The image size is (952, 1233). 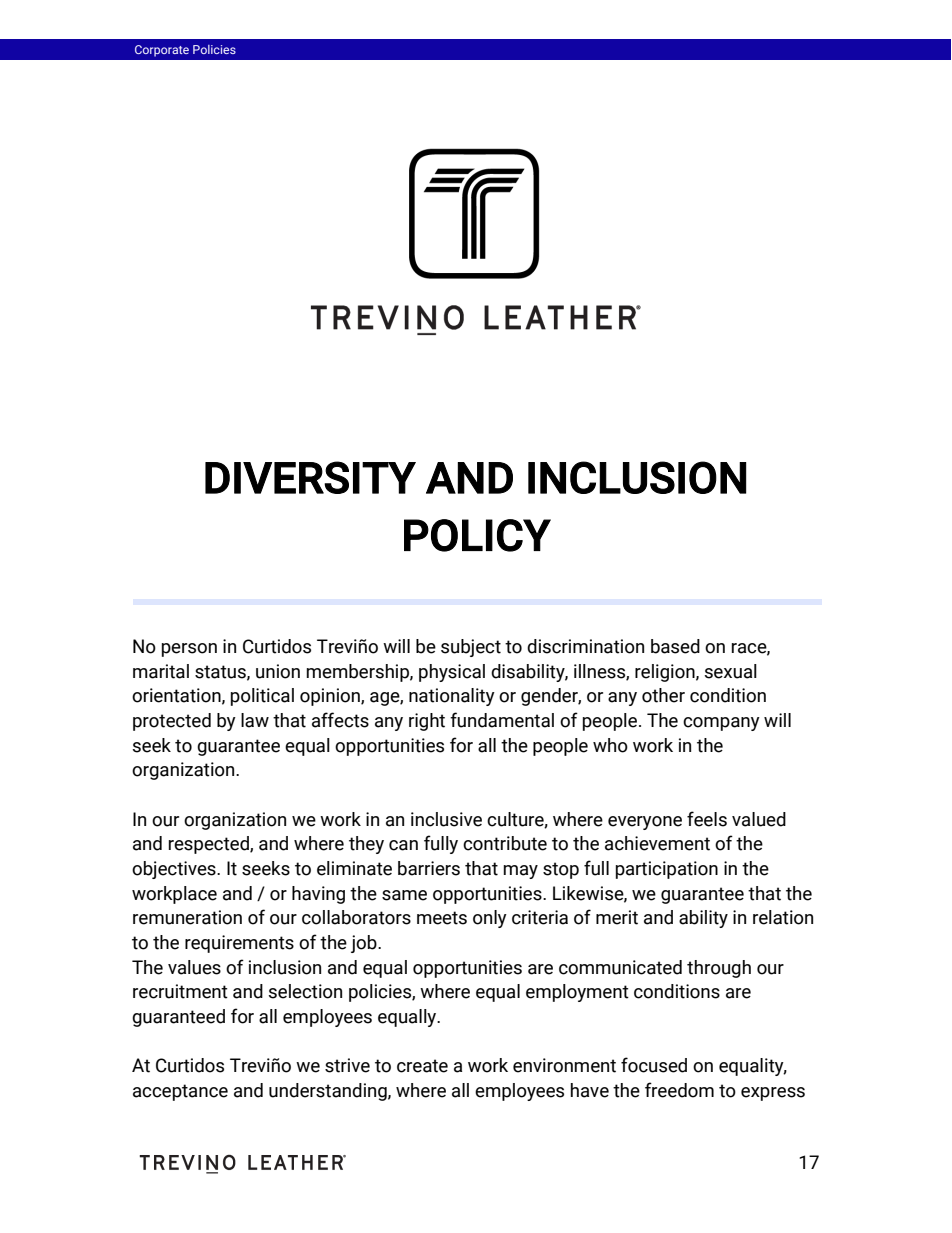 I want to click on Corporate, so click(x=162, y=51).
